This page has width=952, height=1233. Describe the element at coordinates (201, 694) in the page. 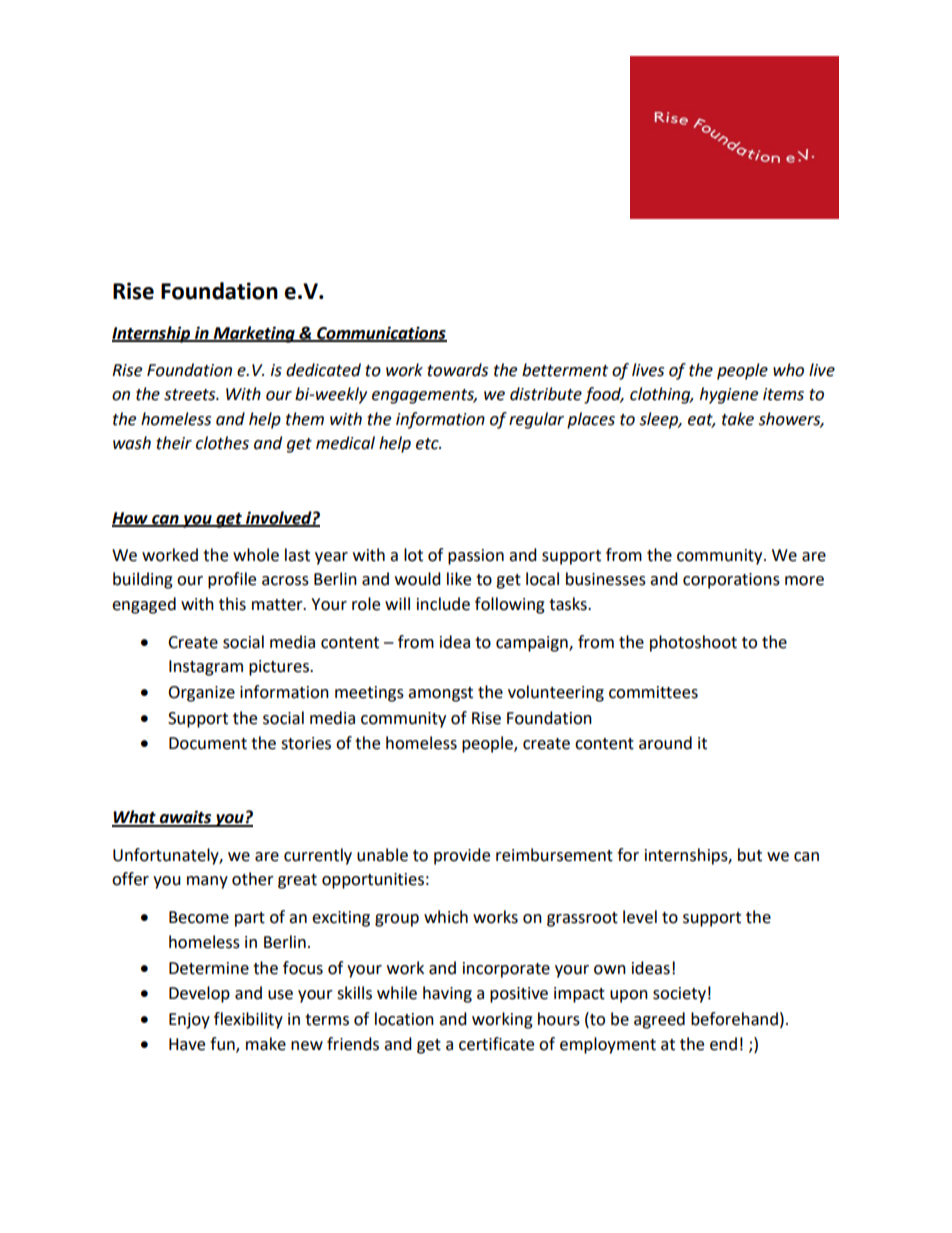

I see `Organize` at that location.
